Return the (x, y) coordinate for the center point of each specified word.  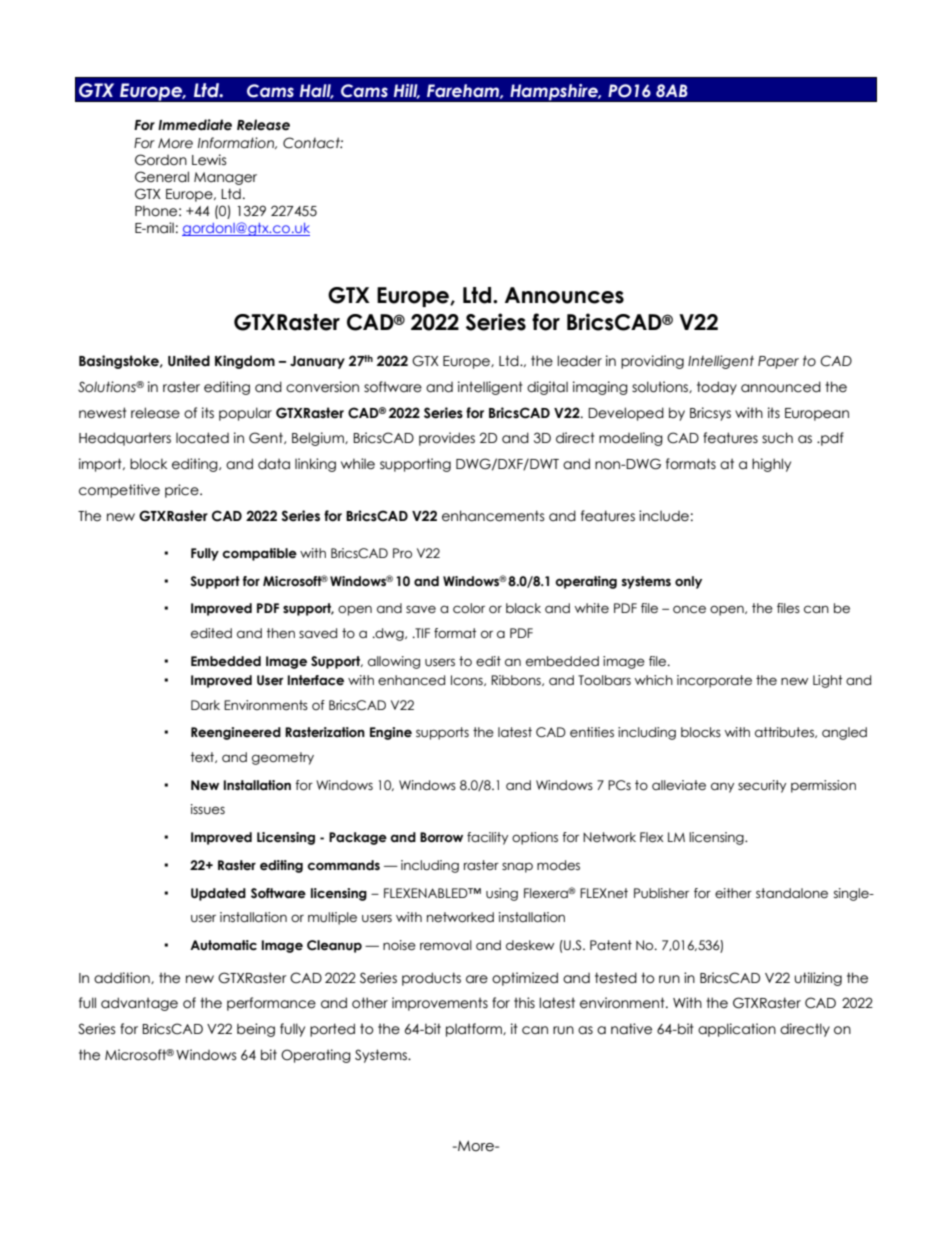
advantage (139, 1004)
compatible (259, 554)
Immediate (195, 125)
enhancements (493, 516)
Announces (564, 295)
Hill (407, 91)
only (688, 582)
